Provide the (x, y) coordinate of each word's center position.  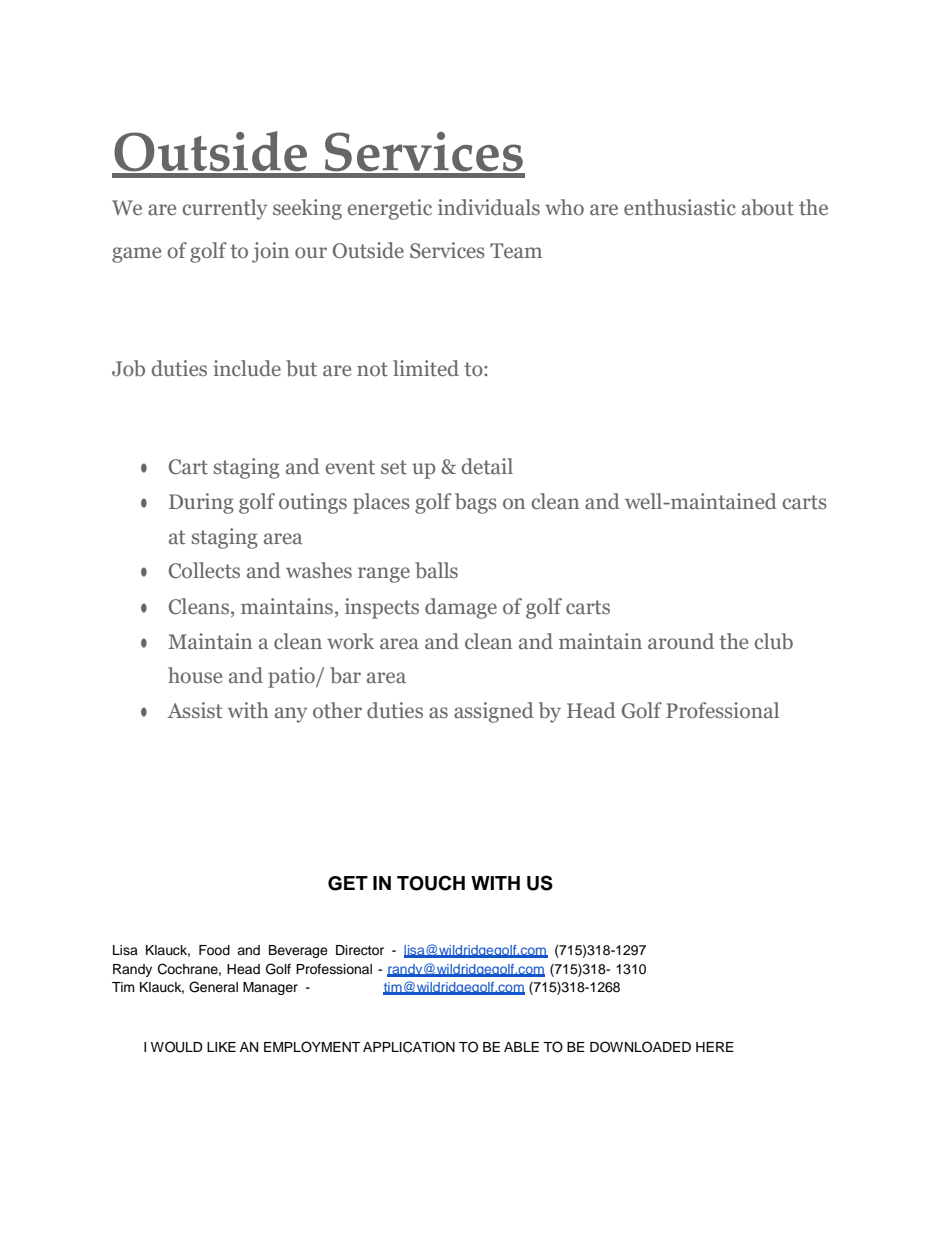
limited (426, 368)
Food (214, 950)
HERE (715, 1047)
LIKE (221, 1047)
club (774, 641)
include (247, 368)
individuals (489, 207)
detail (487, 466)
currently (225, 209)
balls (436, 570)
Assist (194, 710)
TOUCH (431, 883)
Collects (204, 570)
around (681, 641)
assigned (494, 712)
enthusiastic (680, 207)
